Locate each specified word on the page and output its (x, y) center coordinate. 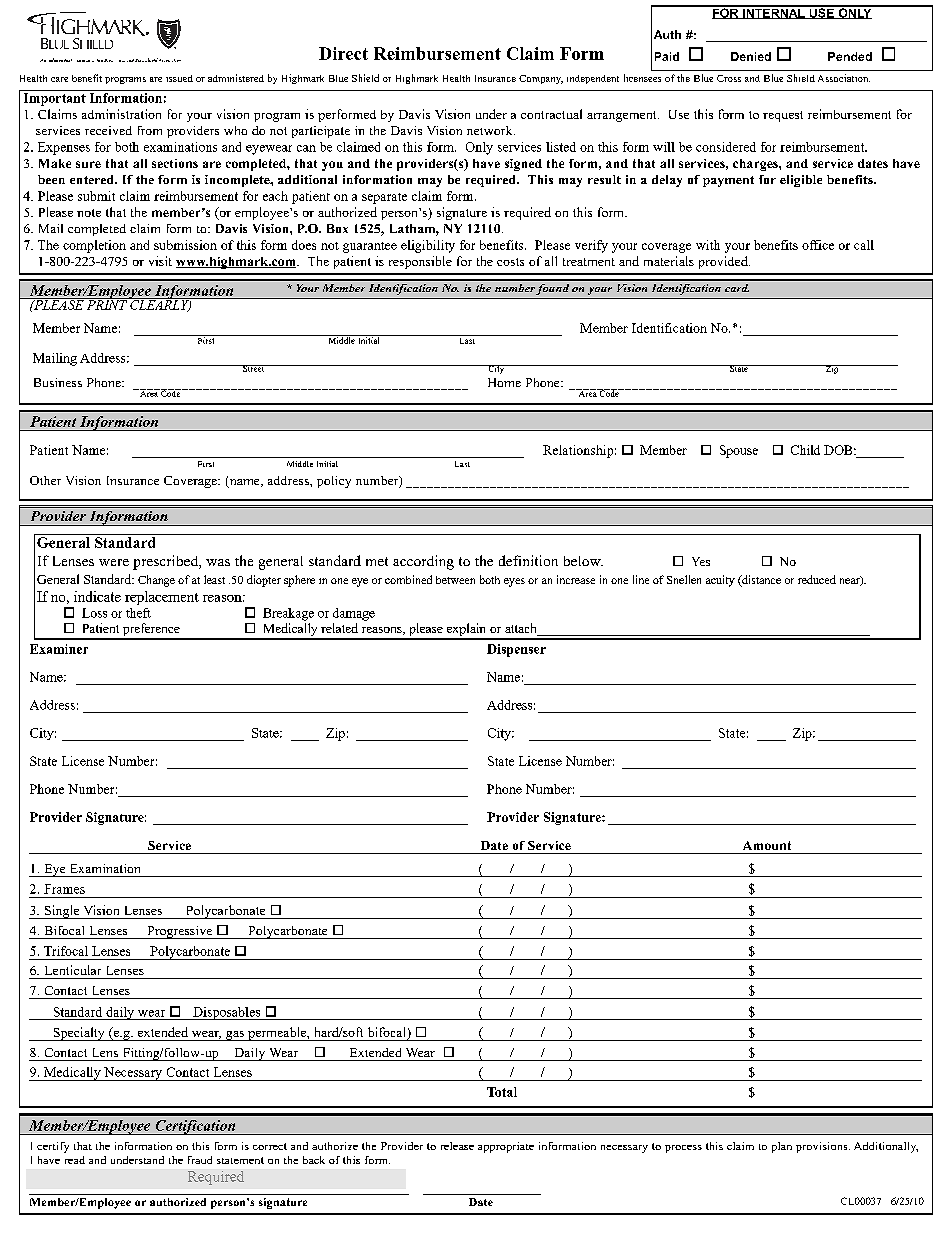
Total (502, 1092)
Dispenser (516, 650)
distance (760, 581)
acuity (720, 581)
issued (179, 78)
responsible (420, 262)
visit (160, 261)
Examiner (59, 649)
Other (45, 480)
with (708, 245)
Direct (343, 53)
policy (334, 482)
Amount (767, 845)
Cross (729, 78)
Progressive (180, 932)
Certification (195, 1127)
